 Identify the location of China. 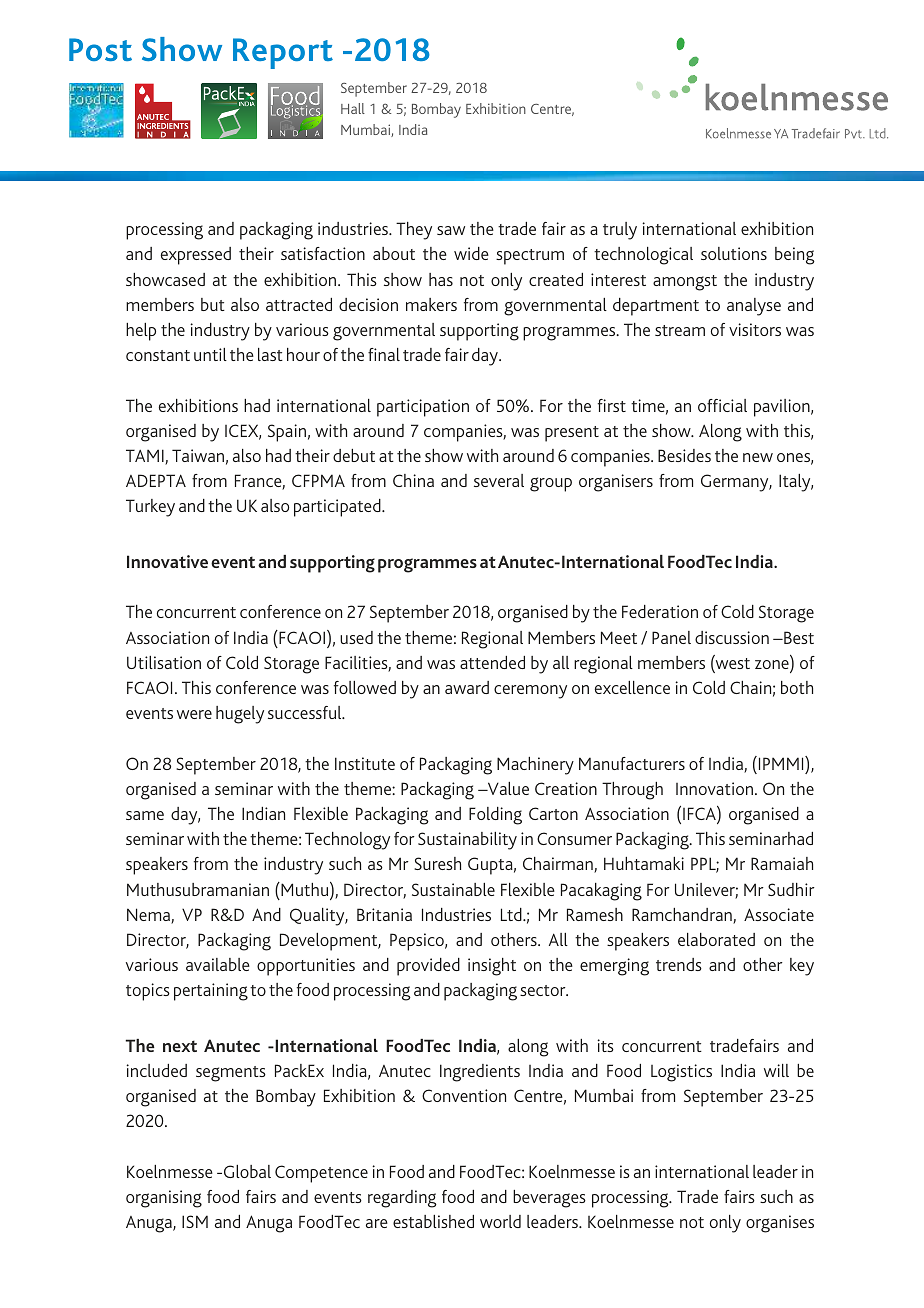
(413, 480).
